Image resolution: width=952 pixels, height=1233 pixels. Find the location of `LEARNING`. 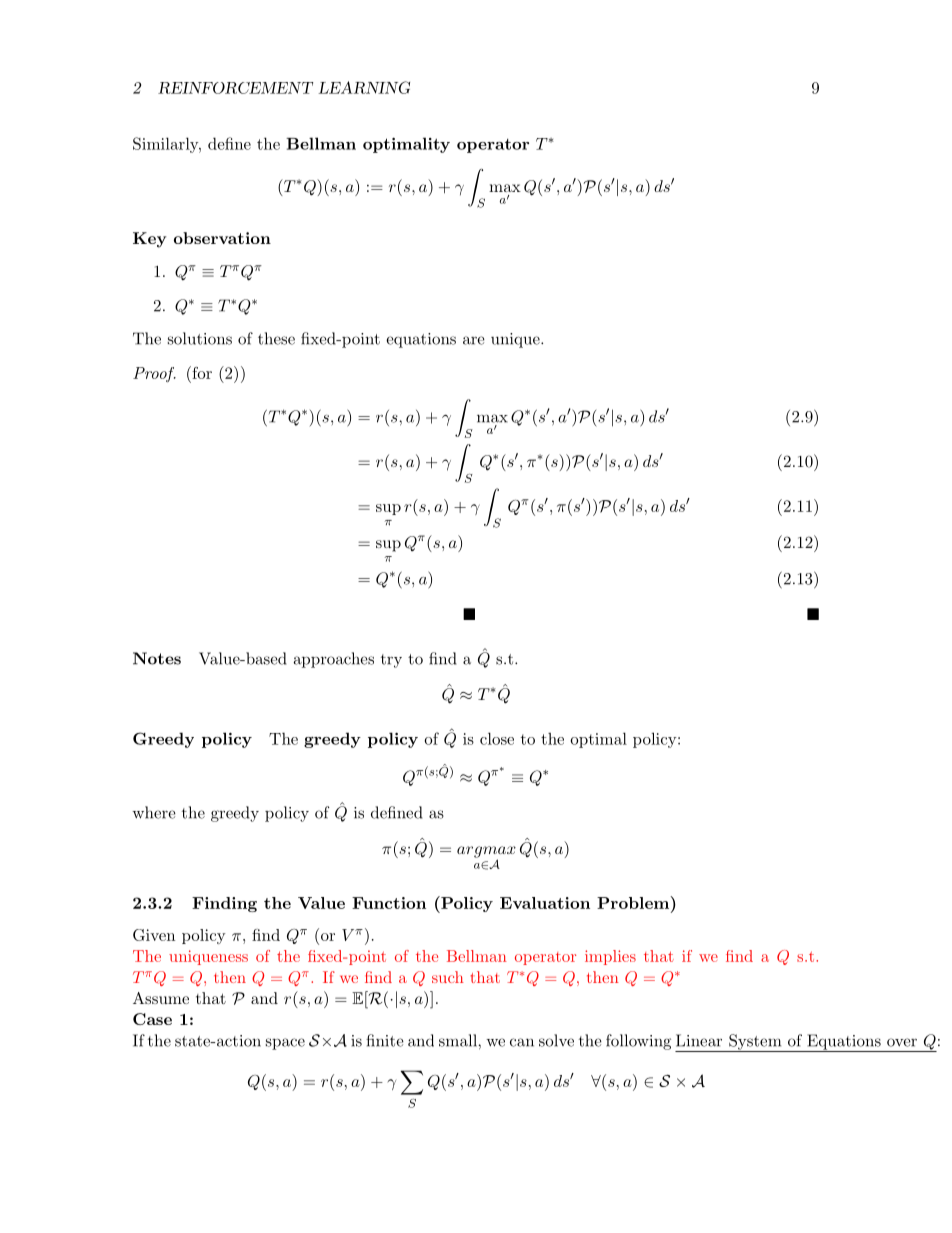

LEARNING is located at coordinates (364, 87).
